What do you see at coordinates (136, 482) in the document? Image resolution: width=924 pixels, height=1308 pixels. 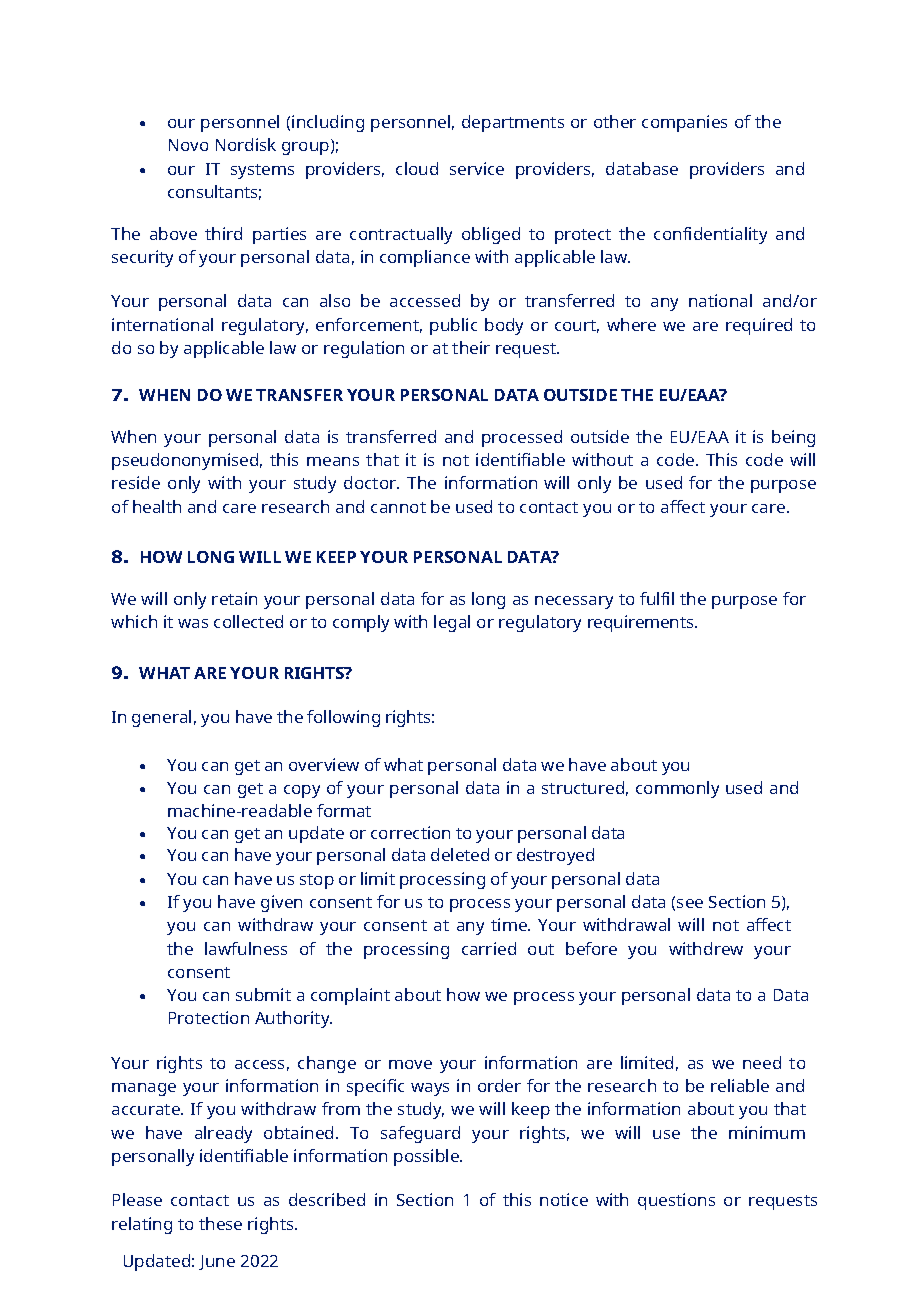 I see `reside` at bounding box center [136, 482].
